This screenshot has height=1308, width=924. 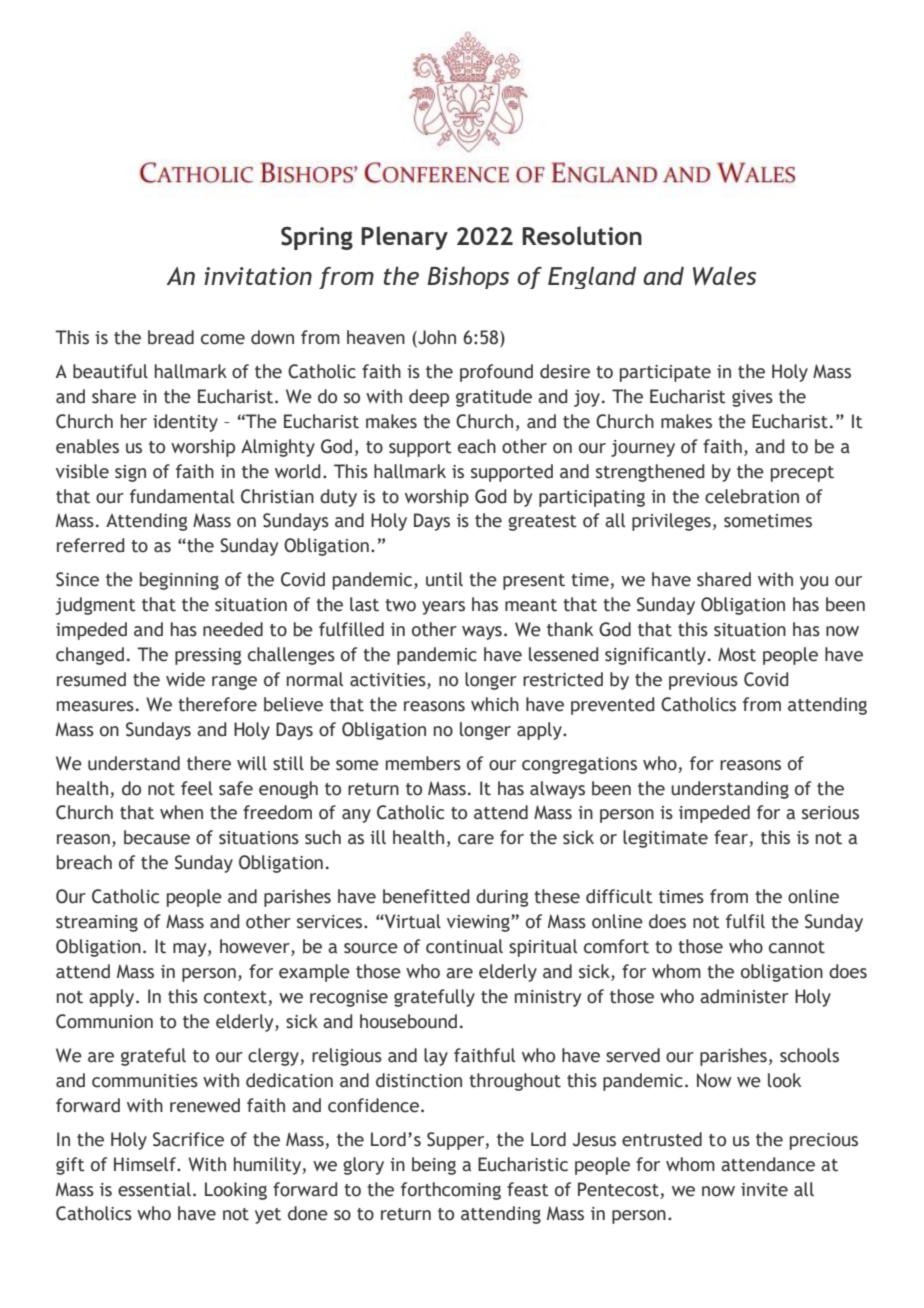 I want to click on Plenary, so click(x=404, y=238).
